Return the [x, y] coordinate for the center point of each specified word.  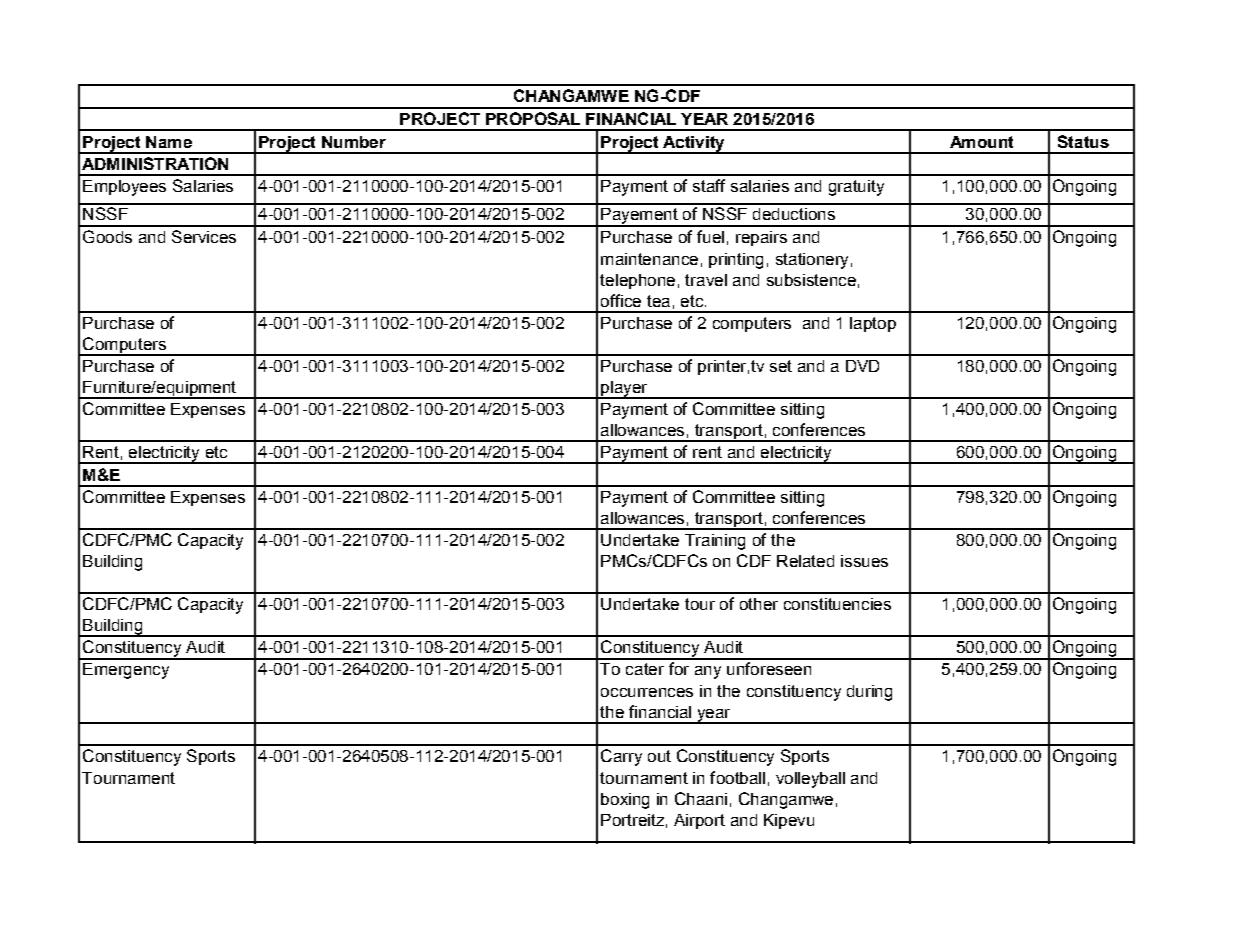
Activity [694, 145]
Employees [124, 188]
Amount [981, 142]
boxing [625, 801]
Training [715, 542]
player [624, 390]
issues [864, 561]
